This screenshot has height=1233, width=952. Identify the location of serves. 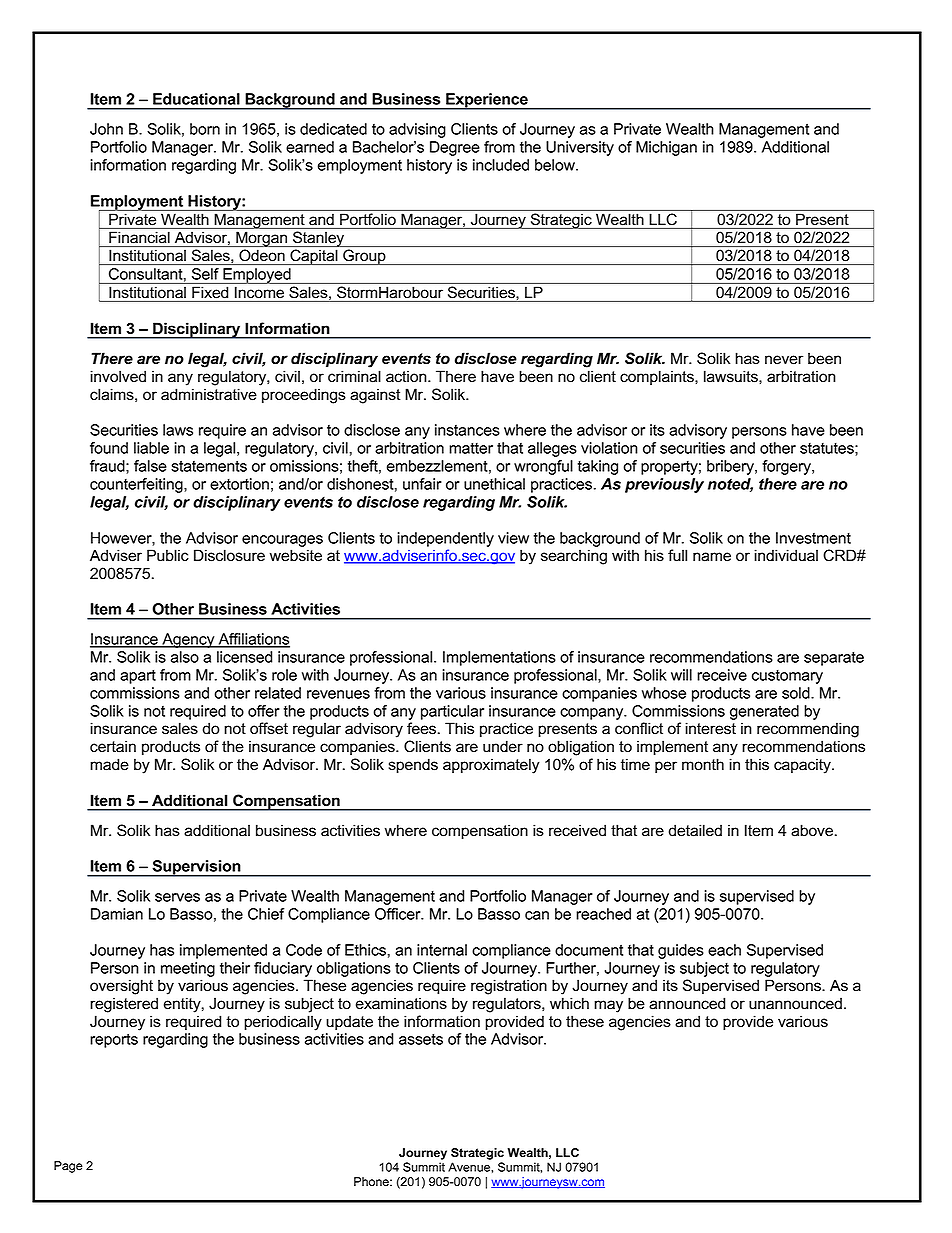
(177, 897).
